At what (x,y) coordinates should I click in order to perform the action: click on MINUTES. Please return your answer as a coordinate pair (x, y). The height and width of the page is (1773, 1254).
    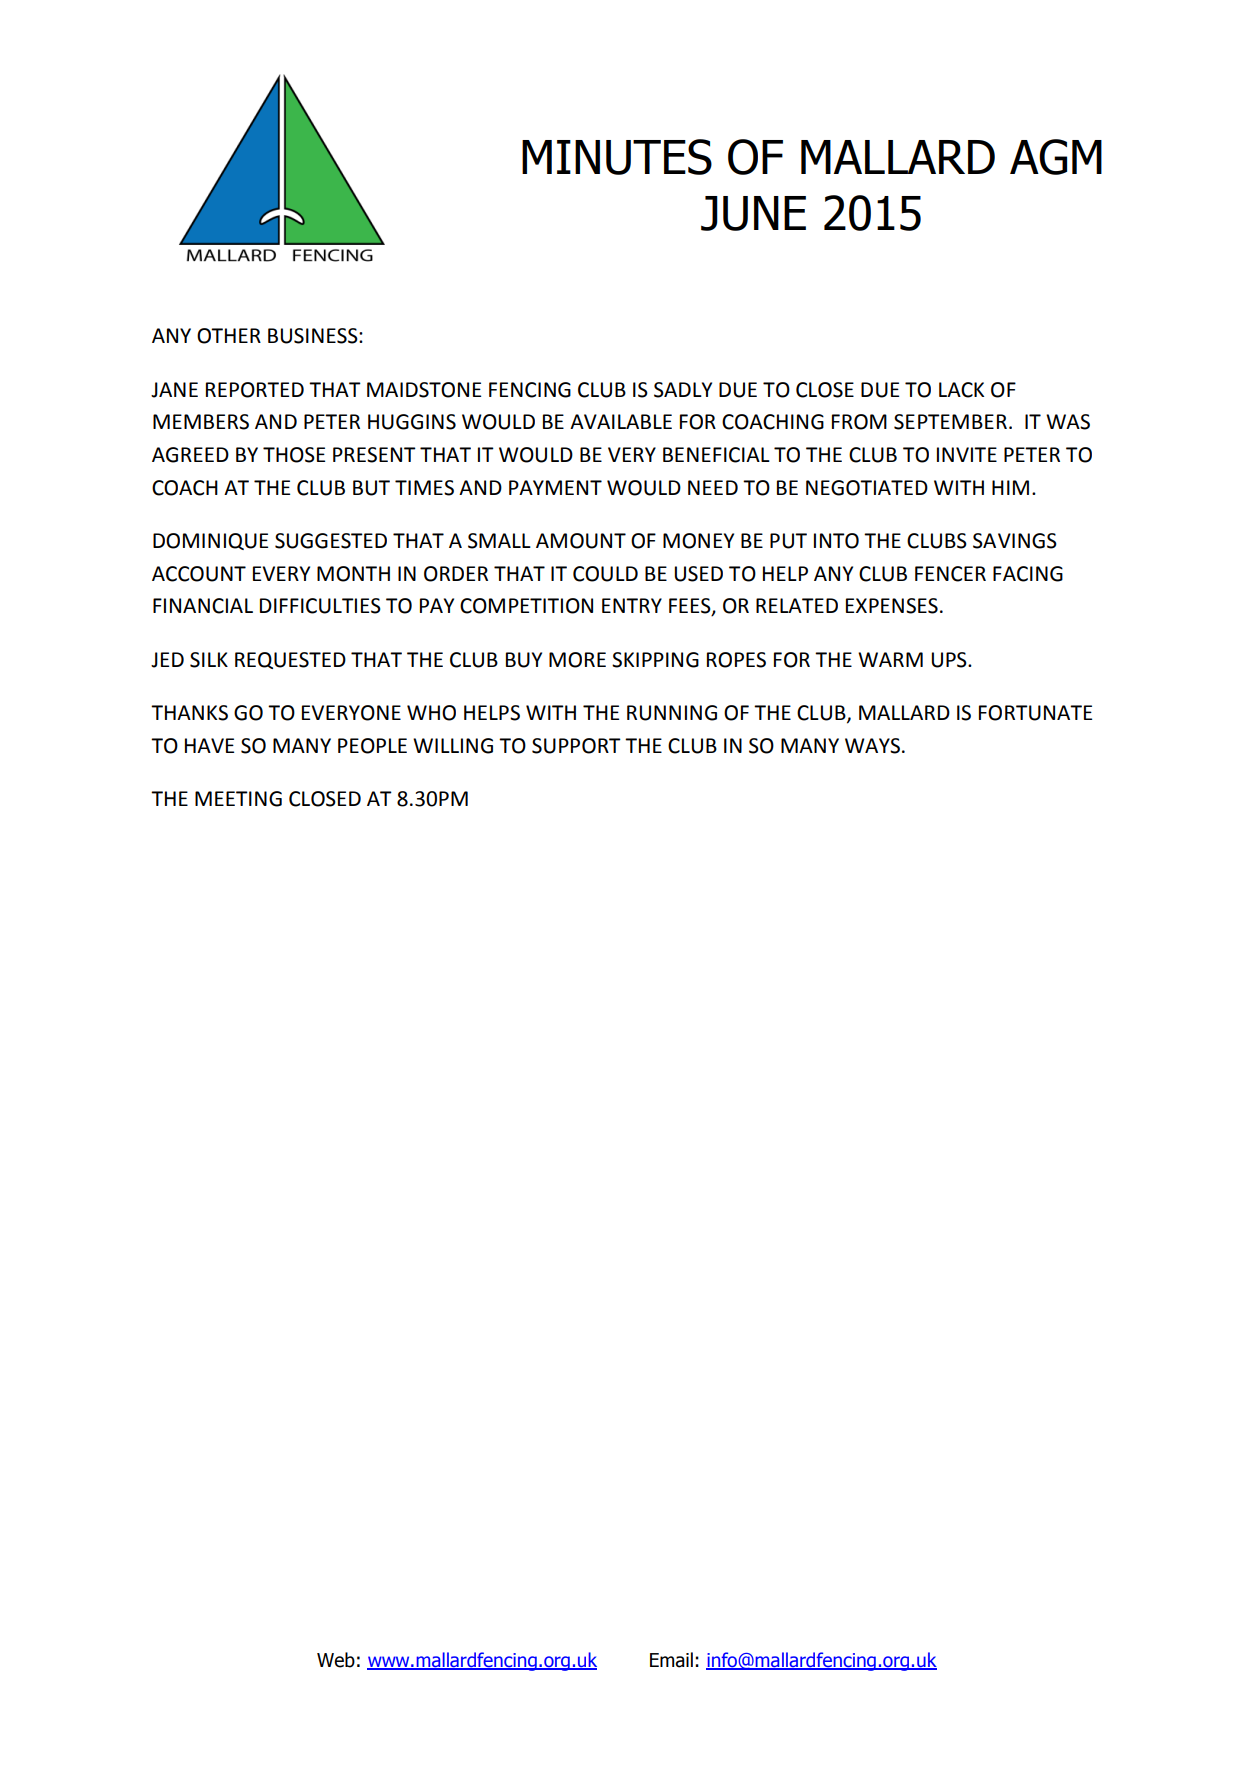
    Looking at the image, I should click on (617, 157).
